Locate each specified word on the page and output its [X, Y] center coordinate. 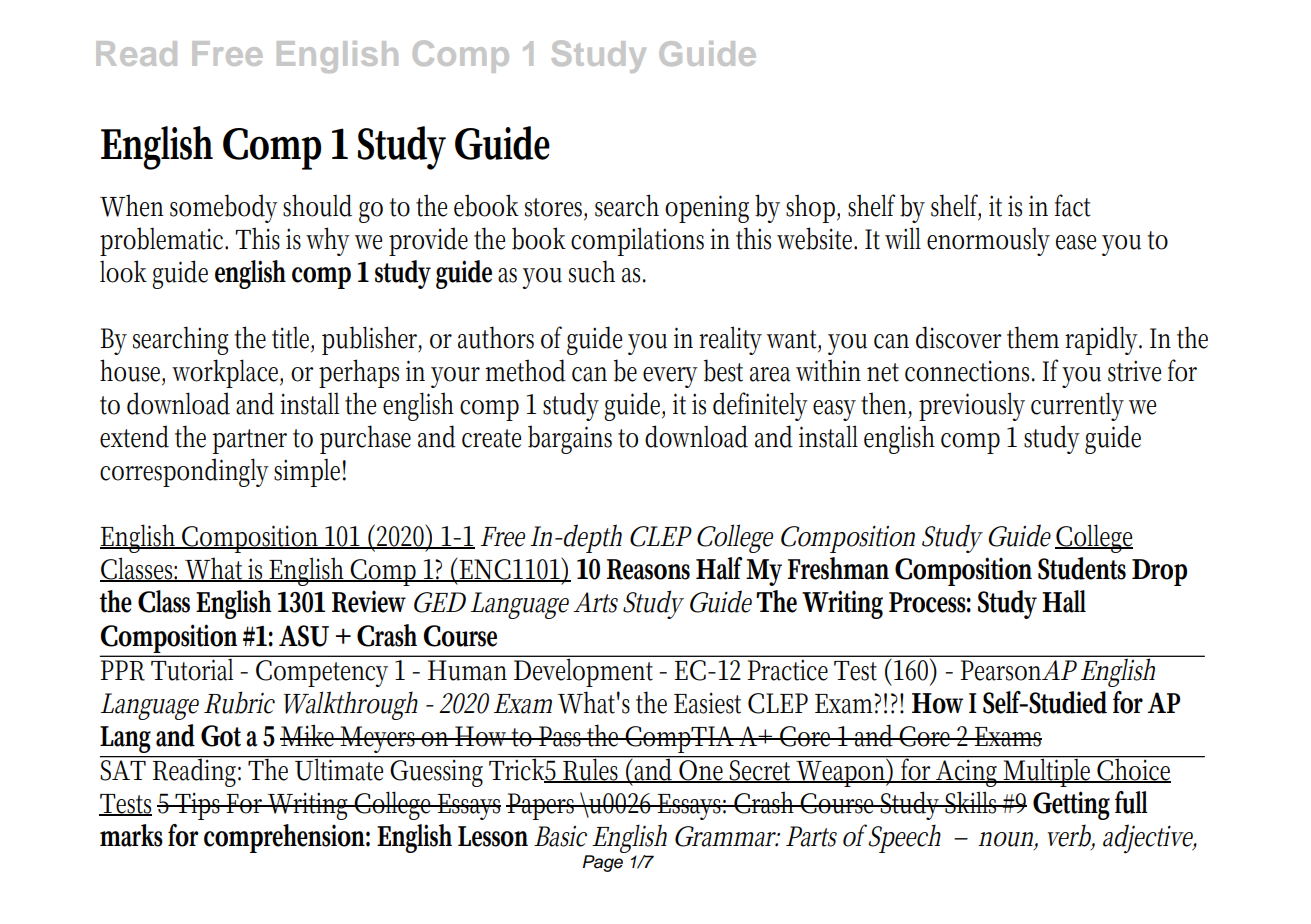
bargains [570, 439]
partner [249, 441]
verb [1071, 836]
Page [603, 863]
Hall [1064, 601]
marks [131, 835]
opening [707, 209]
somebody [224, 208]
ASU [304, 636]
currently [1077, 406]
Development [585, 671]
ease [1076, 242]
